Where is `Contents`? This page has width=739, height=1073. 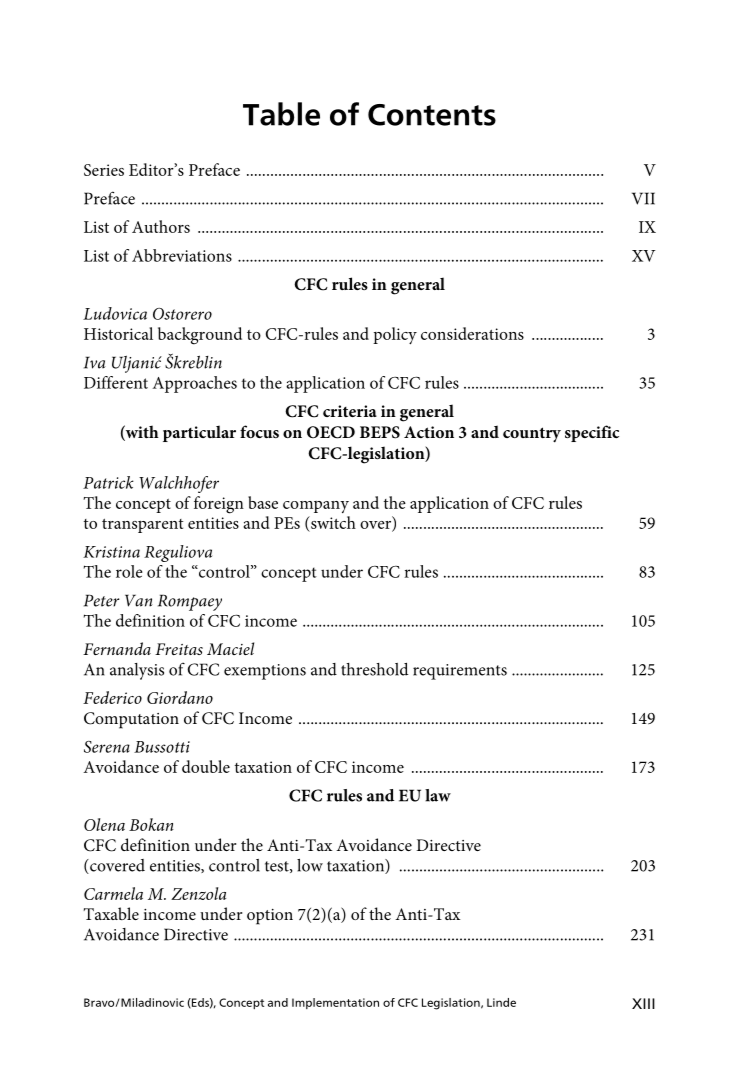
Contents is located at coordinates (432, 115).
